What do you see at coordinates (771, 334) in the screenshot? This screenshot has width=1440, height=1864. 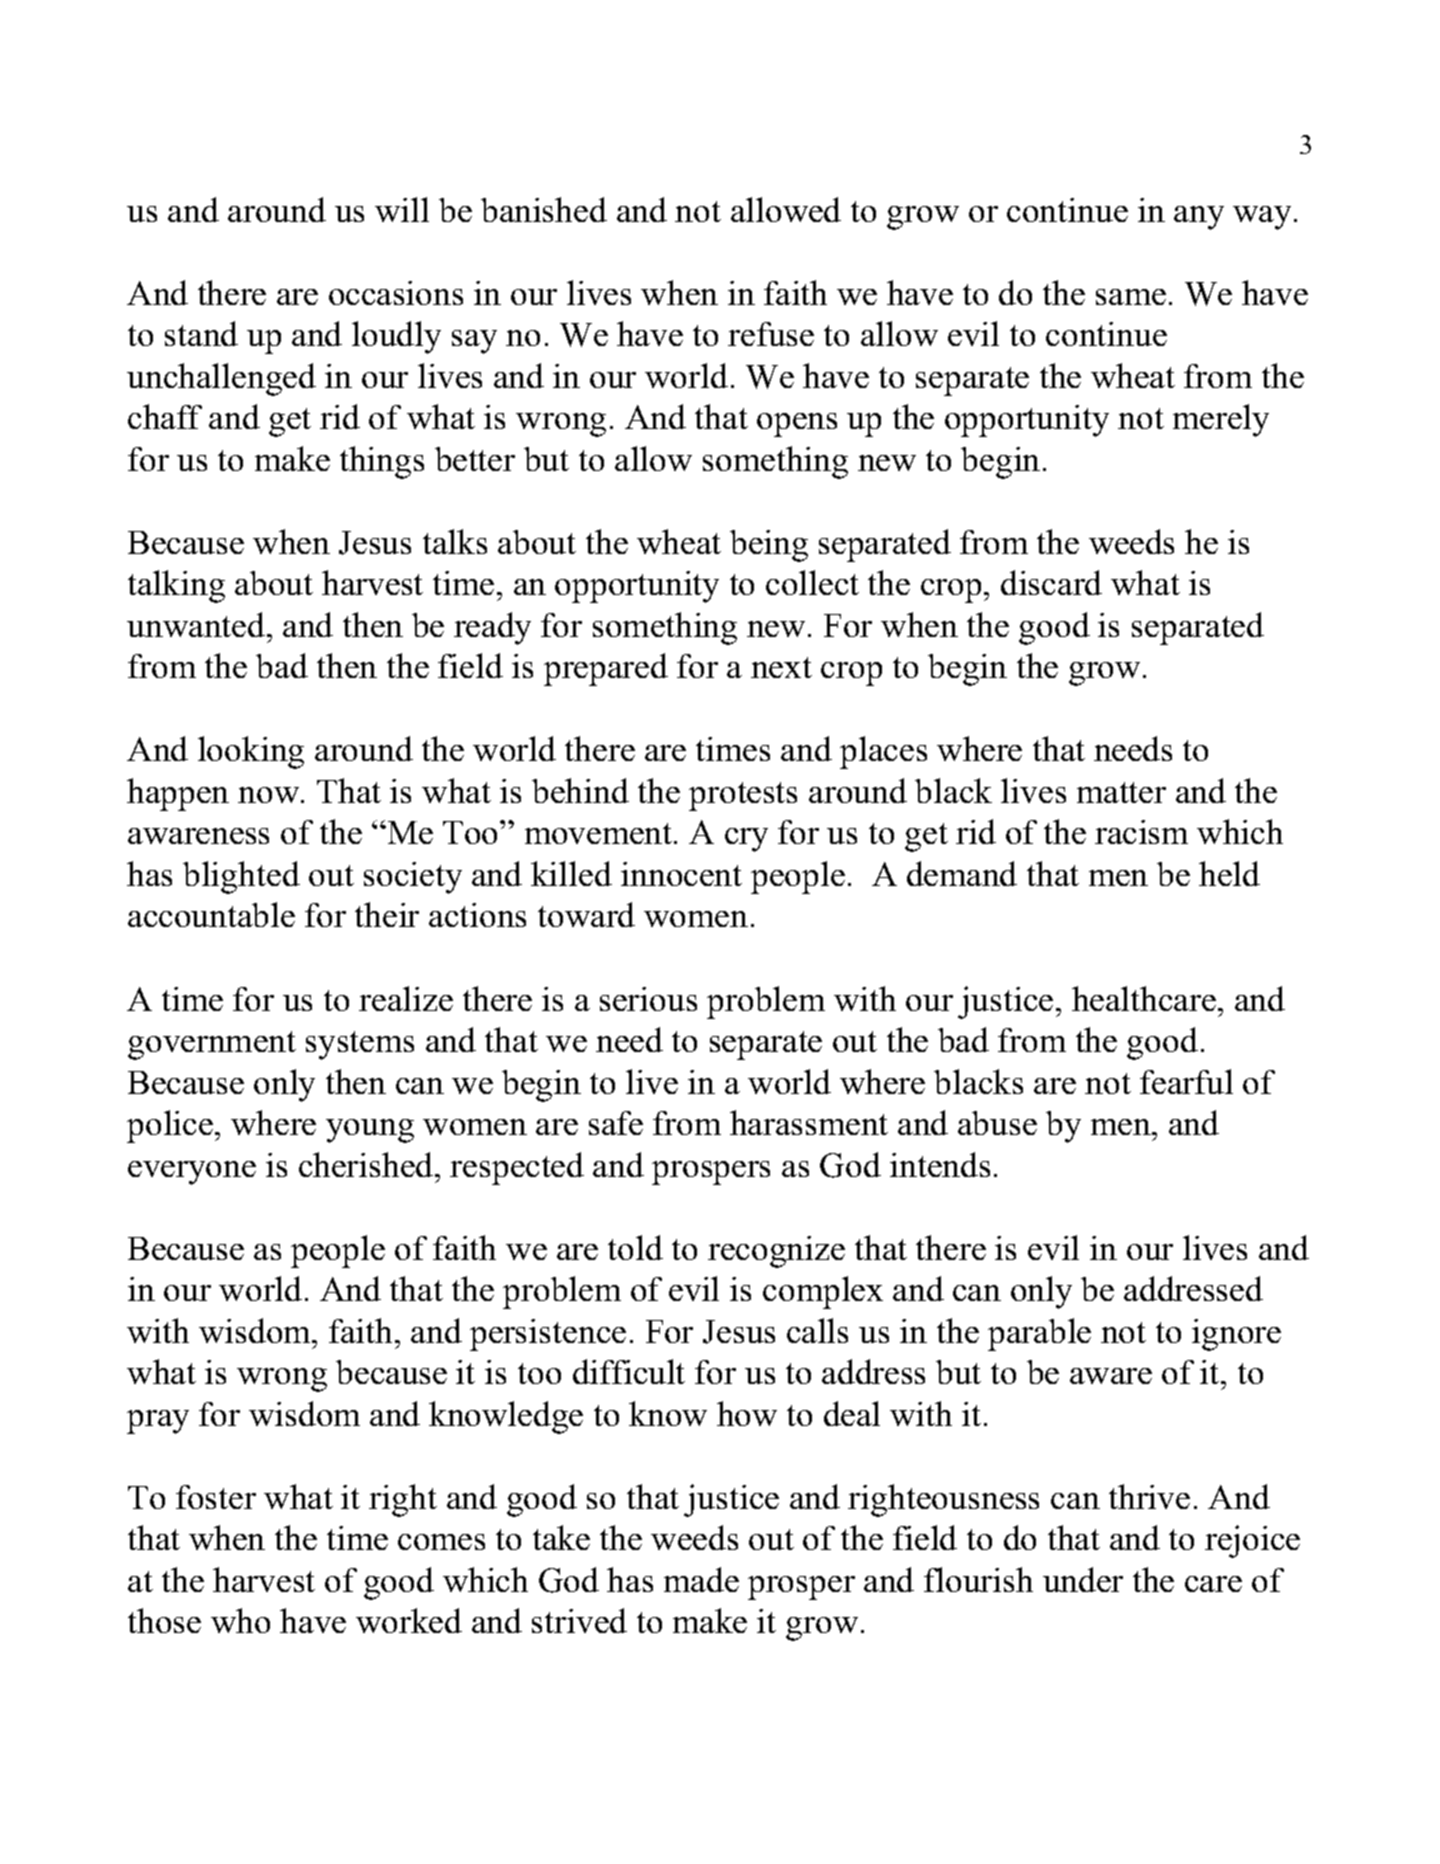 I see `refuse` at bounding box center [771, 334].
